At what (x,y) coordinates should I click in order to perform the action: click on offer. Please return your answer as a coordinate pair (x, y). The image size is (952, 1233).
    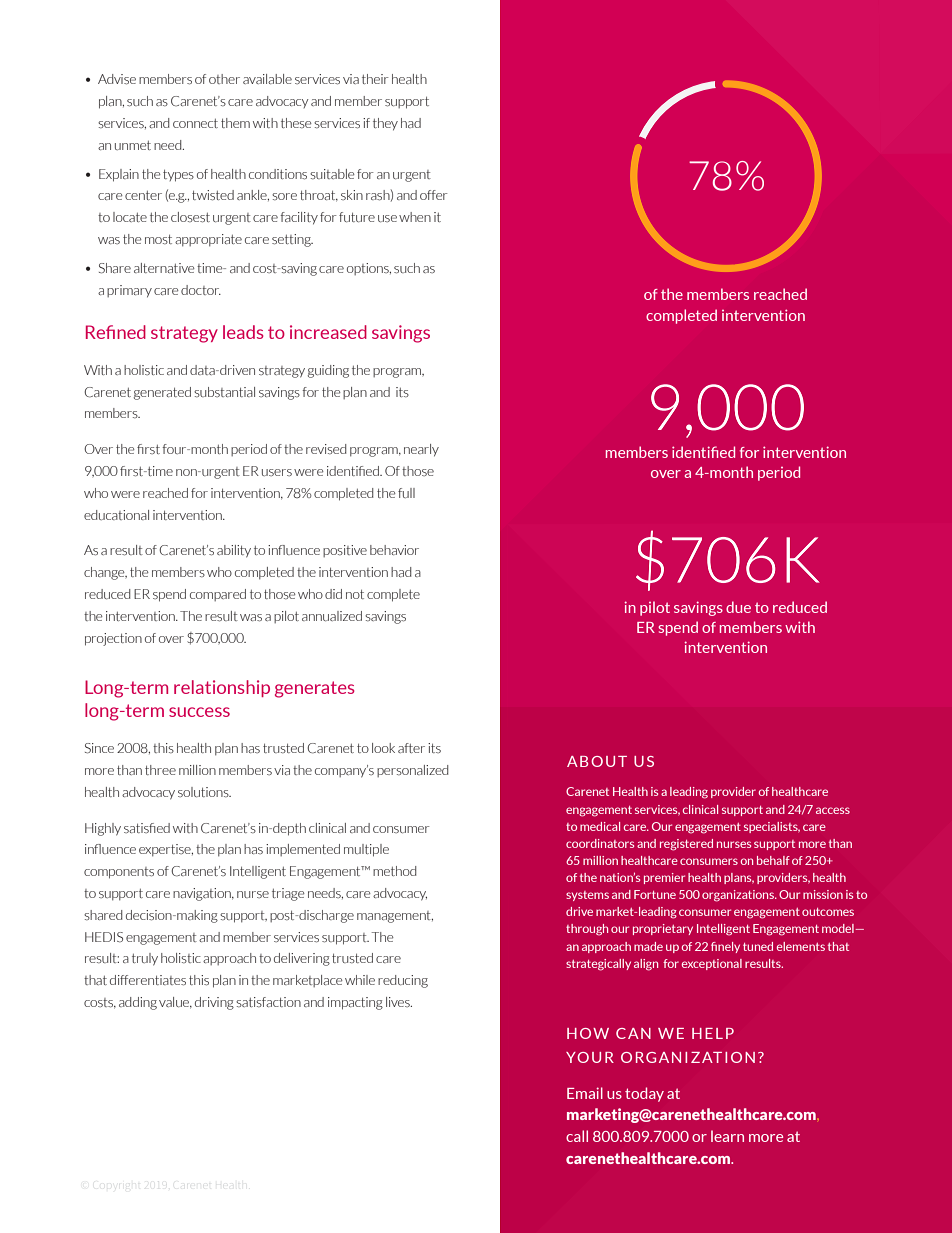
    Looking at the image, I should click on (434, 195).
